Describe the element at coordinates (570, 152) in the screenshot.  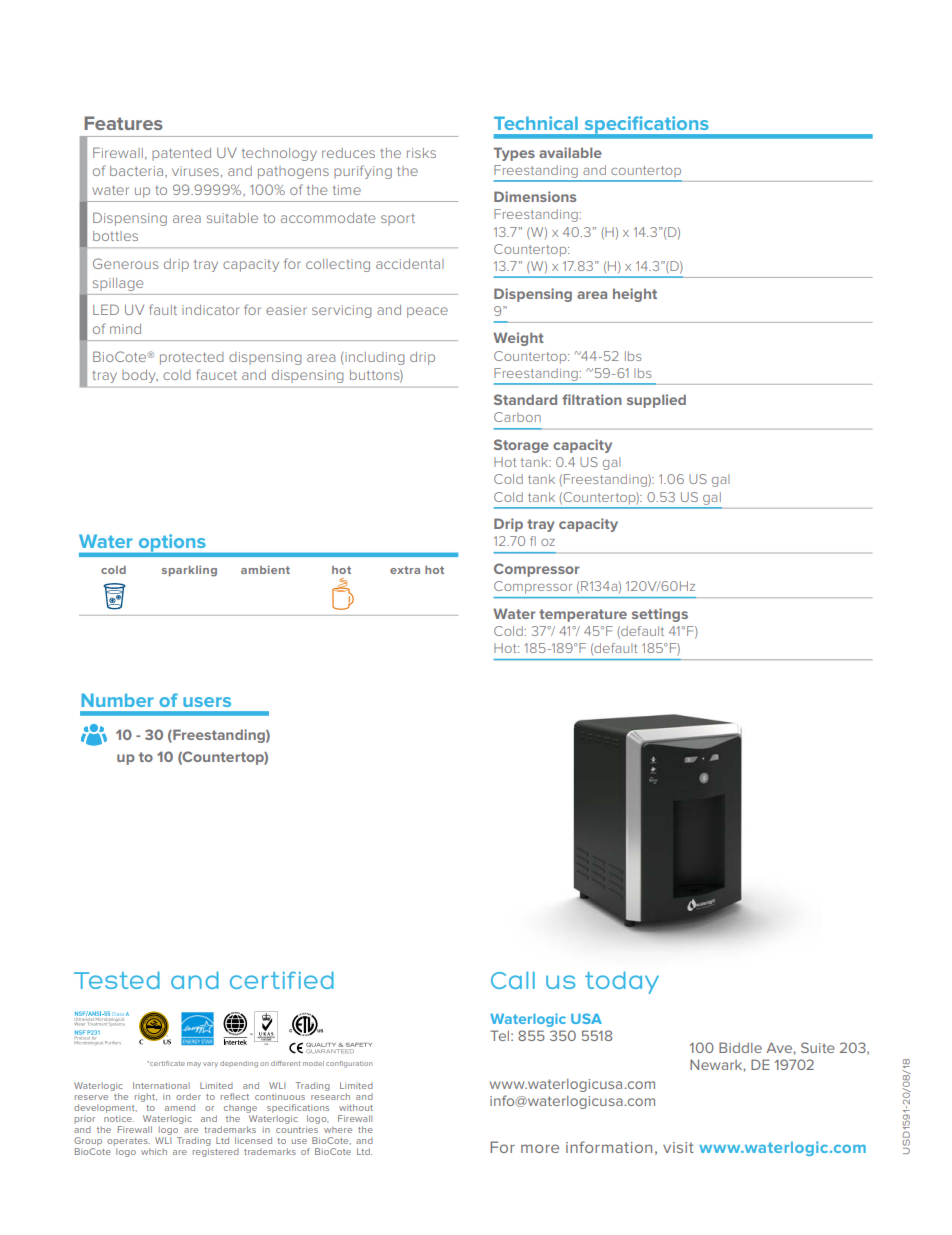
I see `available` at that location.
